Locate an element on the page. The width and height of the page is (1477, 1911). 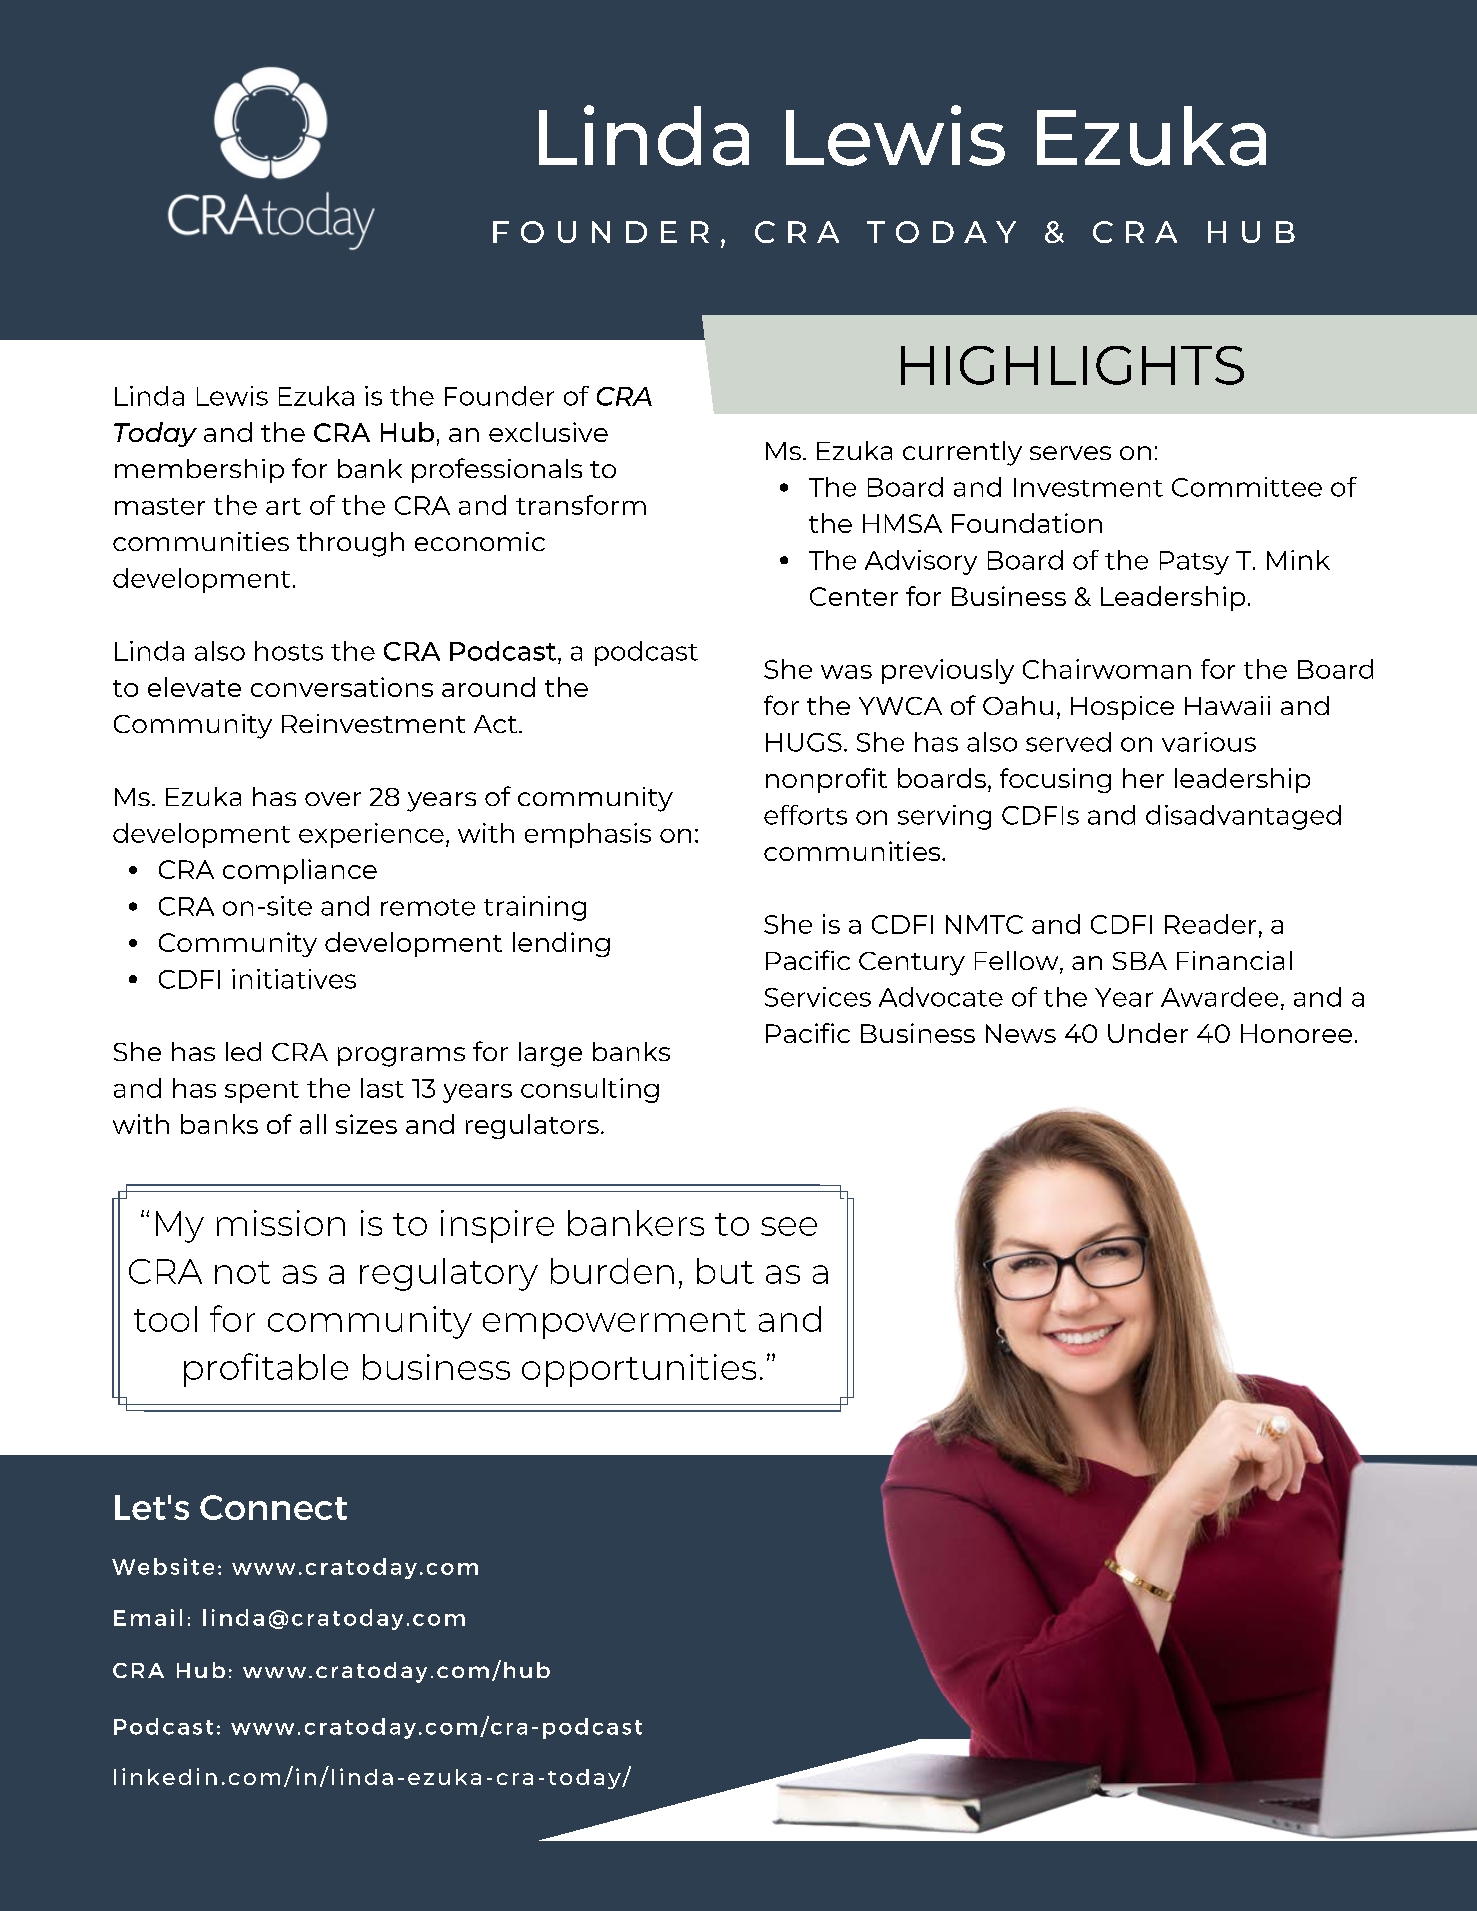
SBA is located at coordinates (1140, 961).
